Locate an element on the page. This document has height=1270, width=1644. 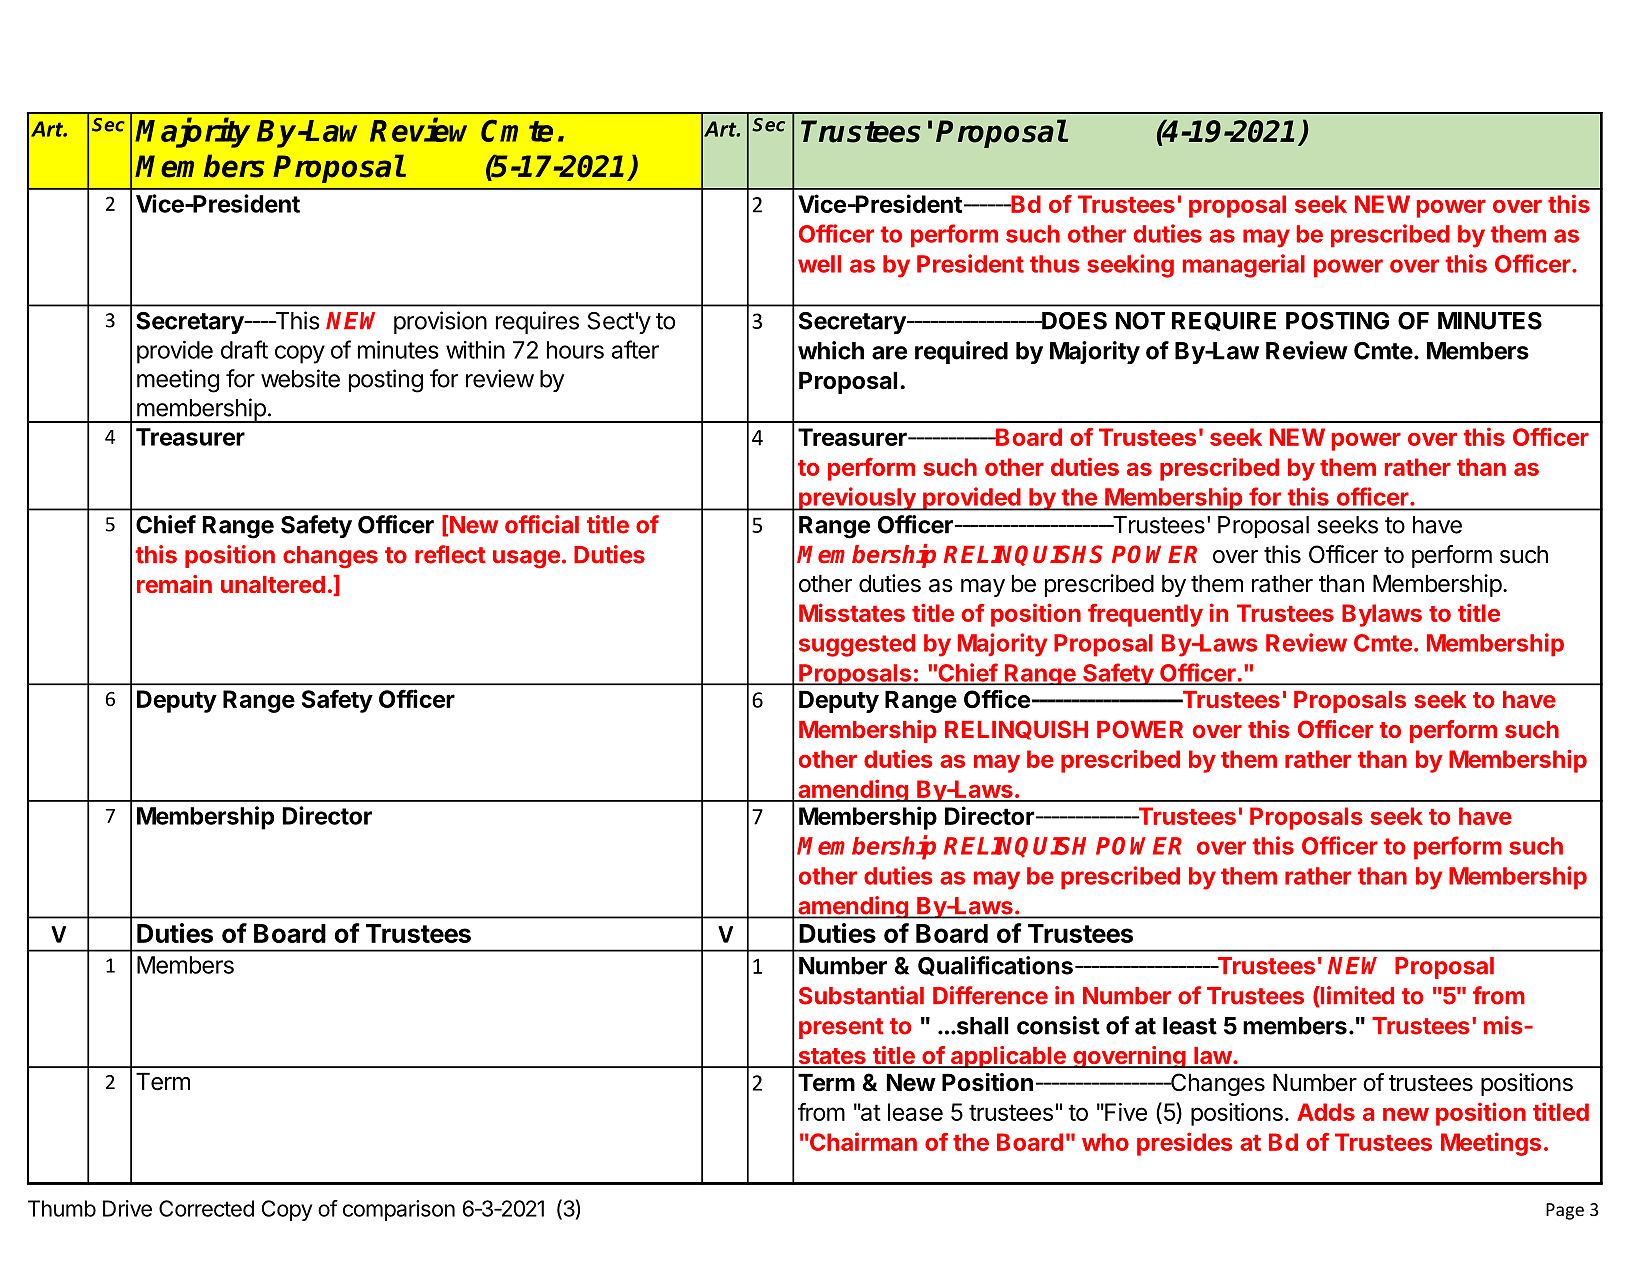
Page is located at coordinates (1565, 1211).
